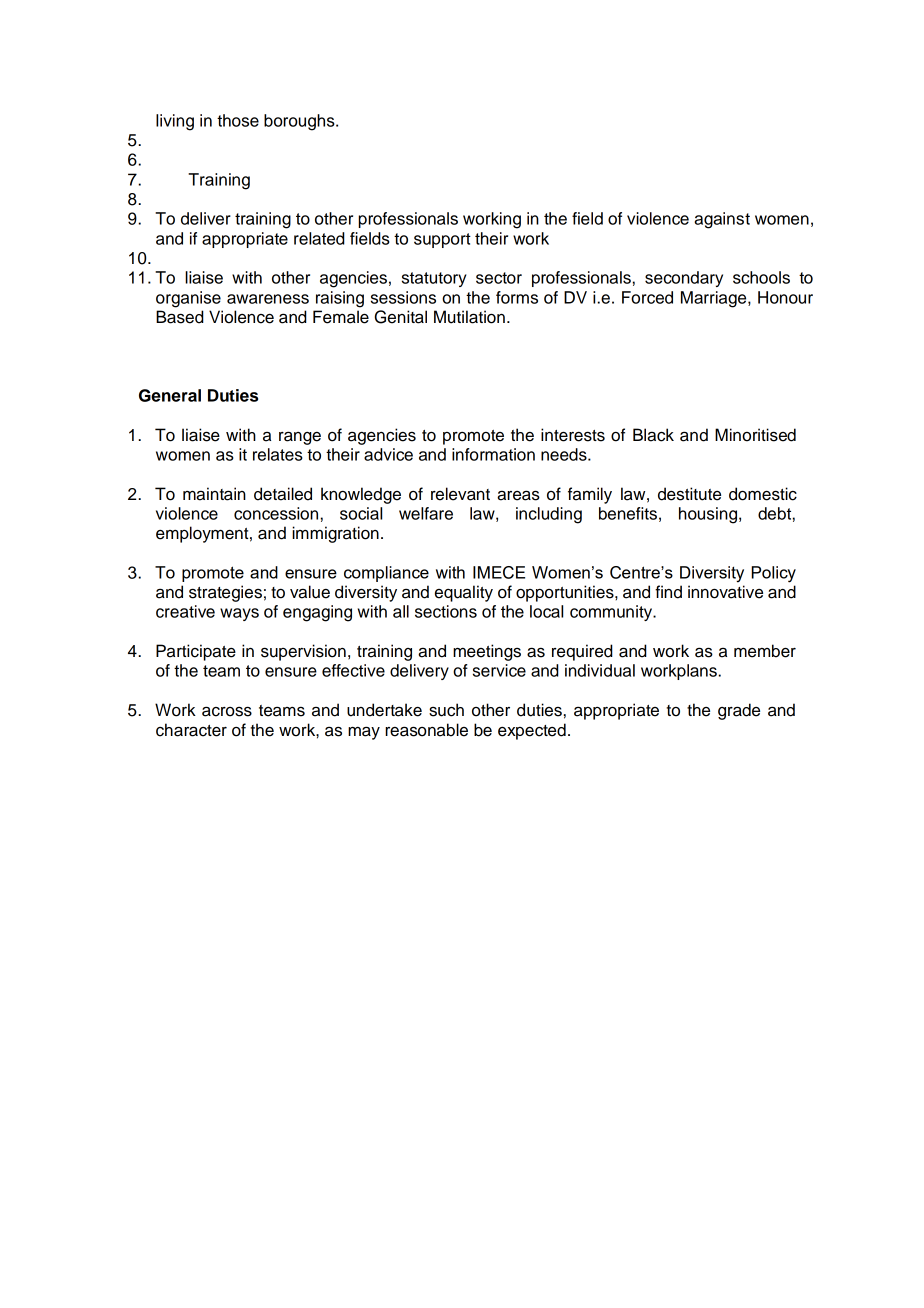  I want to click on against, so click(722, 220).
